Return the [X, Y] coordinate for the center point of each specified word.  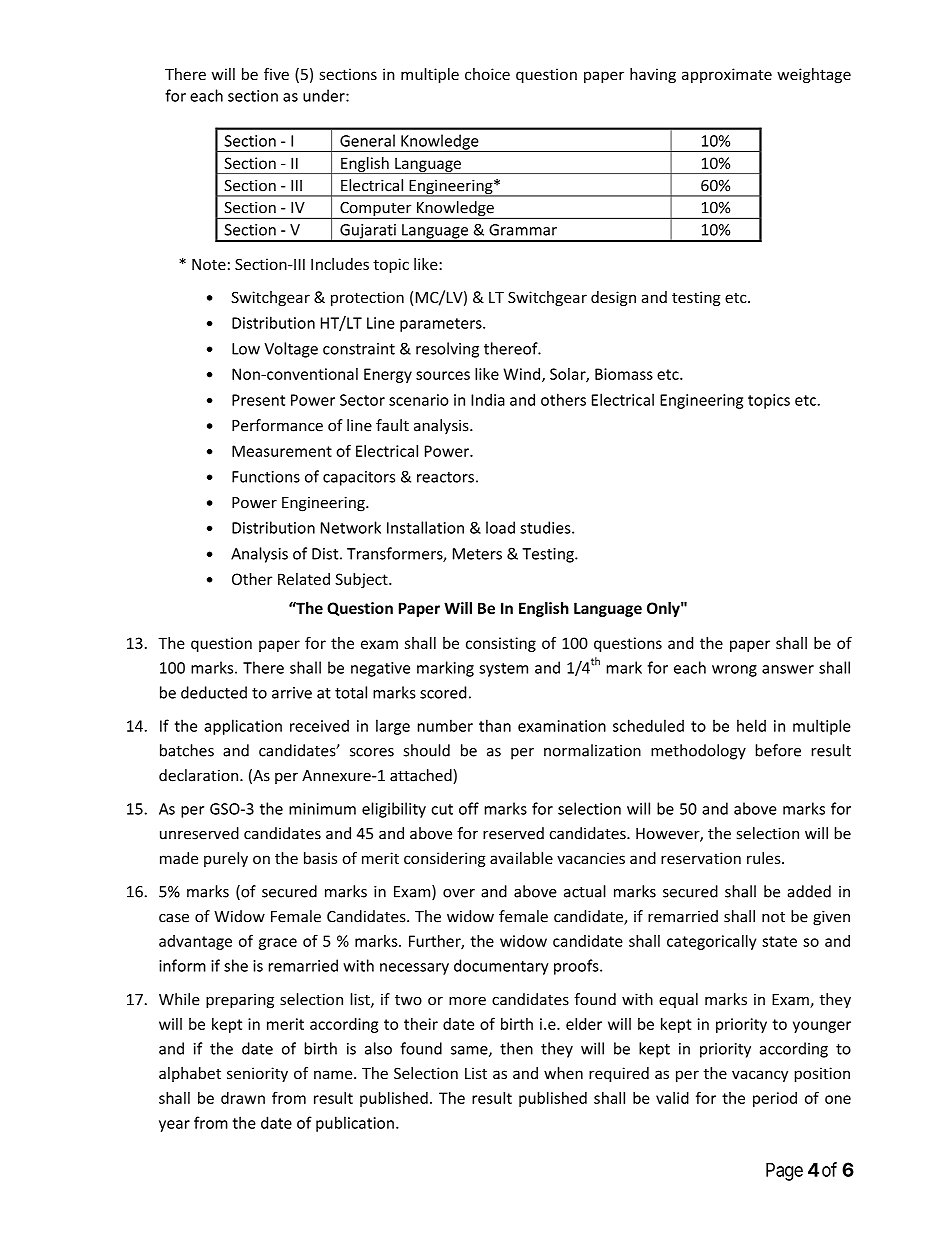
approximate [727, 75]
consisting [501, 644]
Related [304, 579]
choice [487, 74]
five [276, 74]
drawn [243, 1098]
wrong [734, 671]
